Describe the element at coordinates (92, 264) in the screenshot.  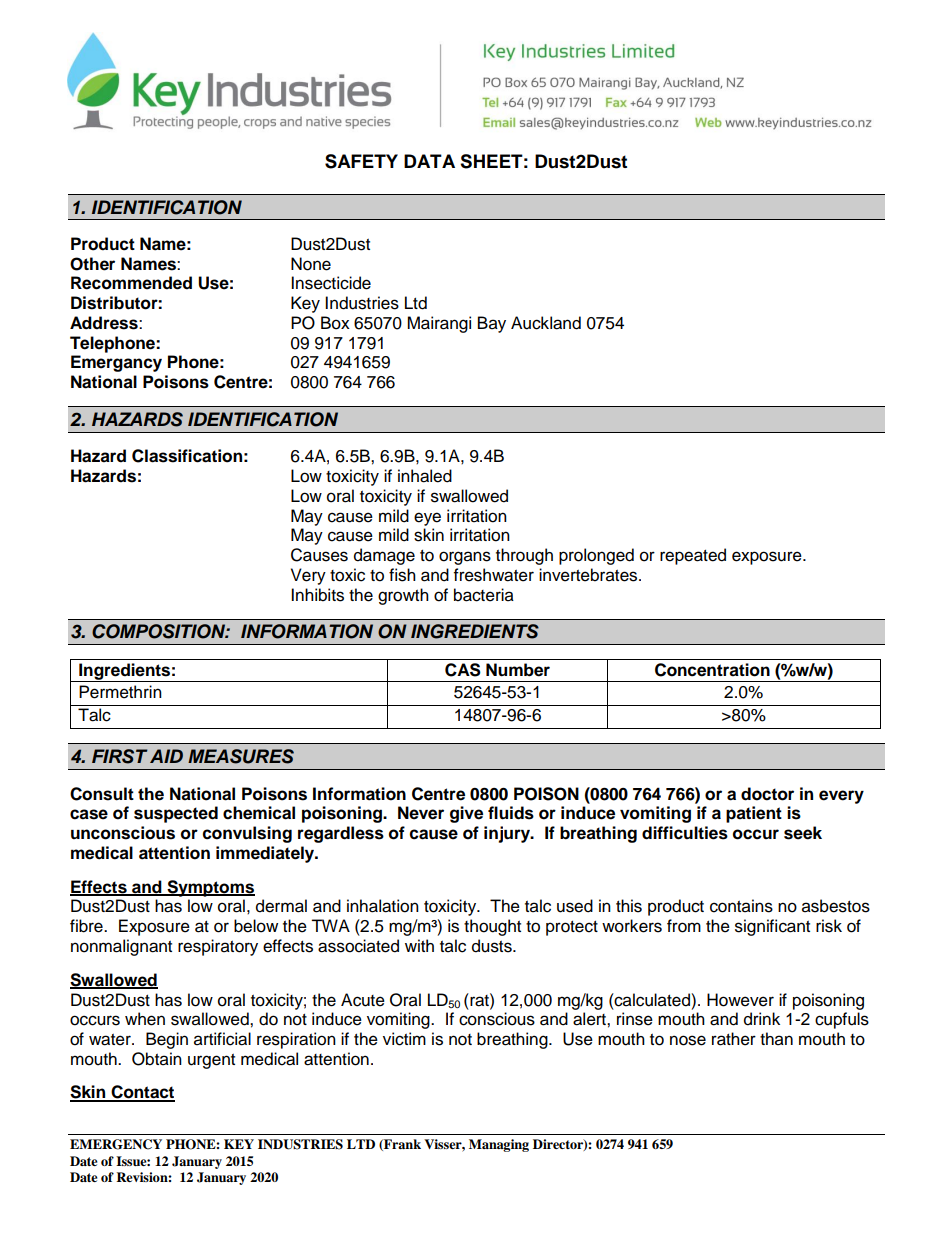
I see `Other` at that location.
